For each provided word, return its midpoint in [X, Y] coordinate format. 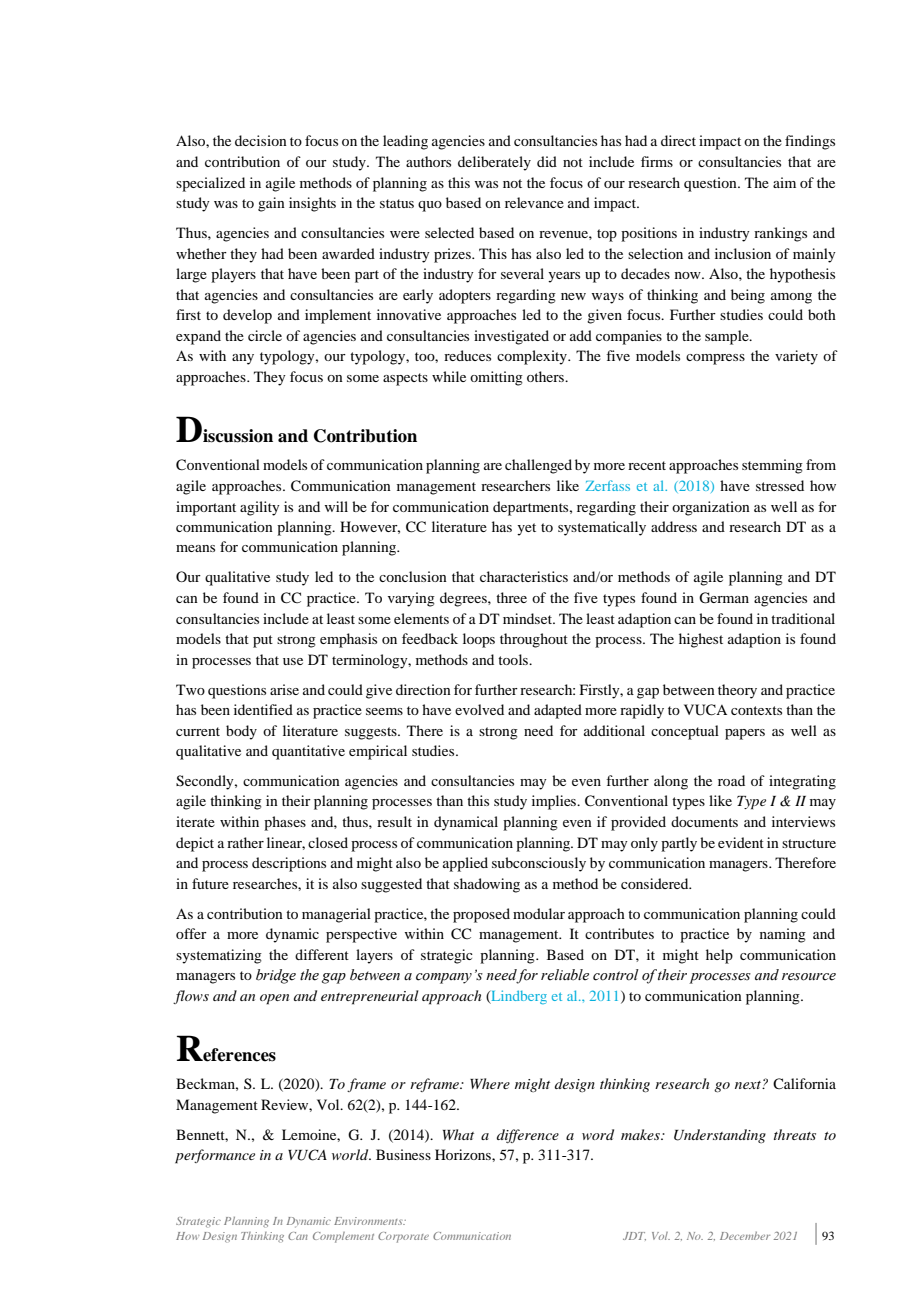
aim [784, 182]
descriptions [289, 864]
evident [741, 842]
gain [271, 204]
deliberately [494, 163]
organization [711, 508]
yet [526, 529]
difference [528, 1136]
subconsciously [539, 864]
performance [215, 1156]
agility [260, 508]
